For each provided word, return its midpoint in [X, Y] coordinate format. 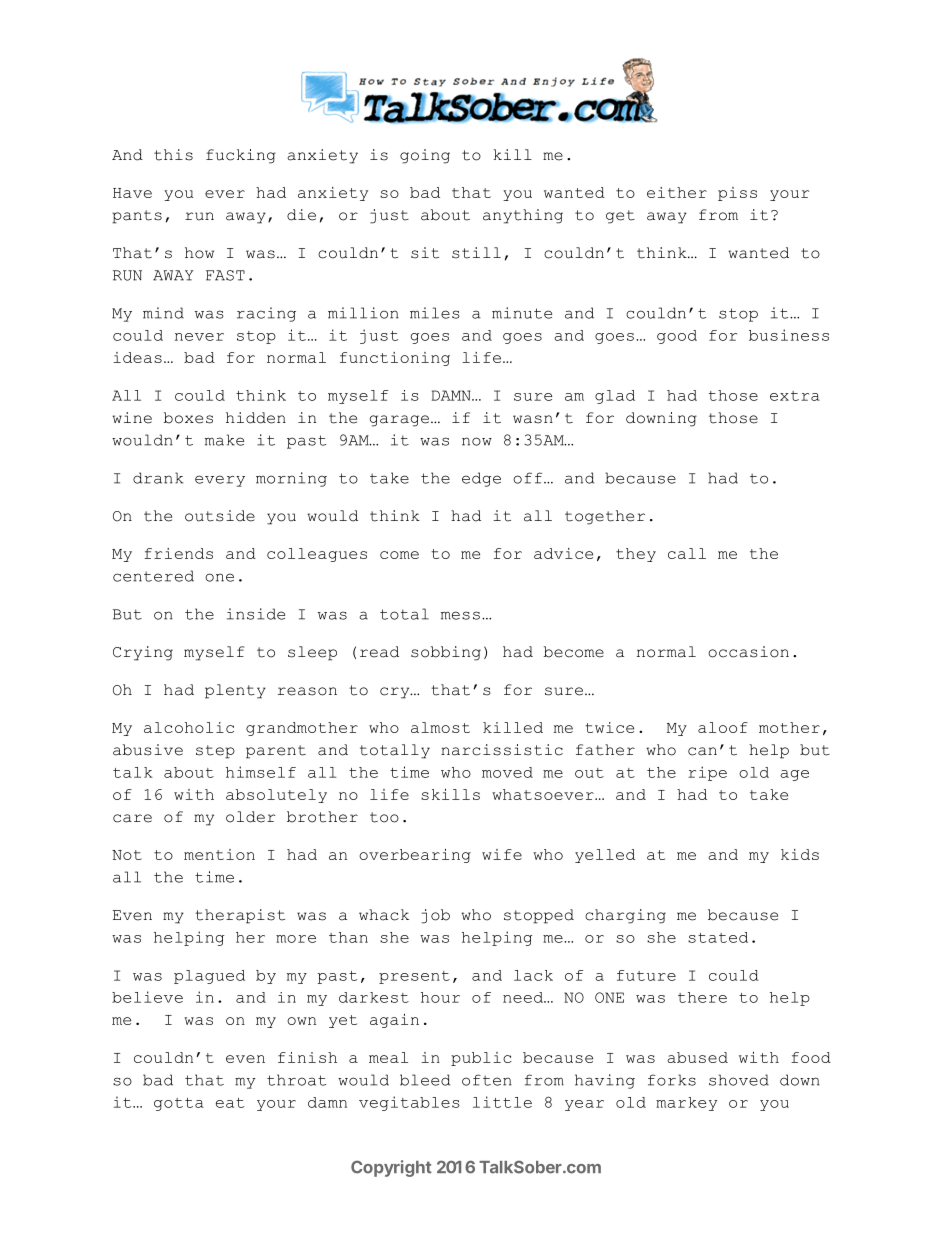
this [173, 155]
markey [686, 1104]
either [677, 192]
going [425, 156]
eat [230, 1103]
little [502, 1102]
